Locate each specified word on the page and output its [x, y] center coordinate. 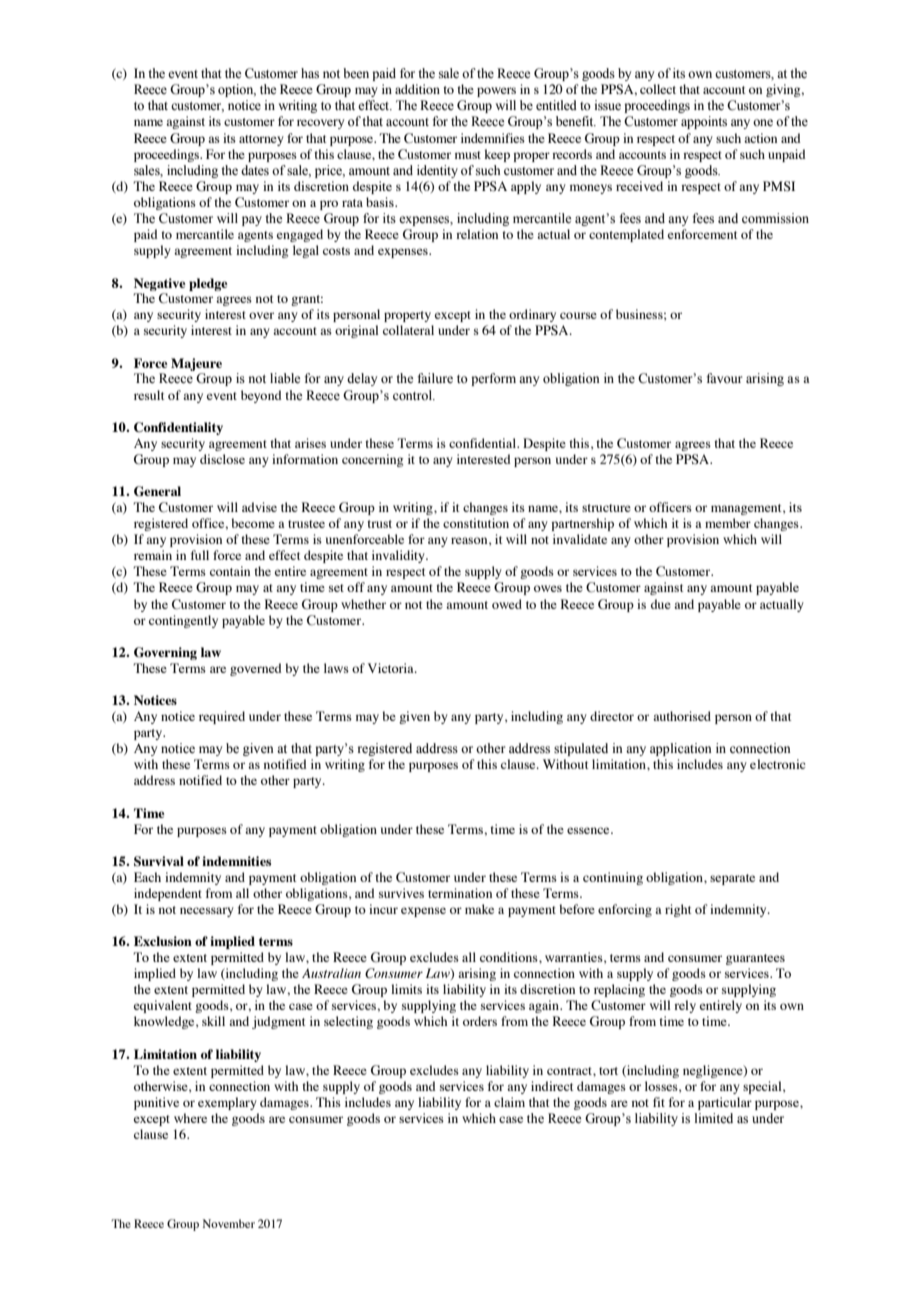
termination [460, 893]
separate [732, 879]
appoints [704, 122]
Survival [159, 861]
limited [714, 1118]
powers [496, 92]
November [229, 1223]
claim [509, 1102]
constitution [476, 523]
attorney [261, 140]
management [747, 509]
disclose [222, 459]
